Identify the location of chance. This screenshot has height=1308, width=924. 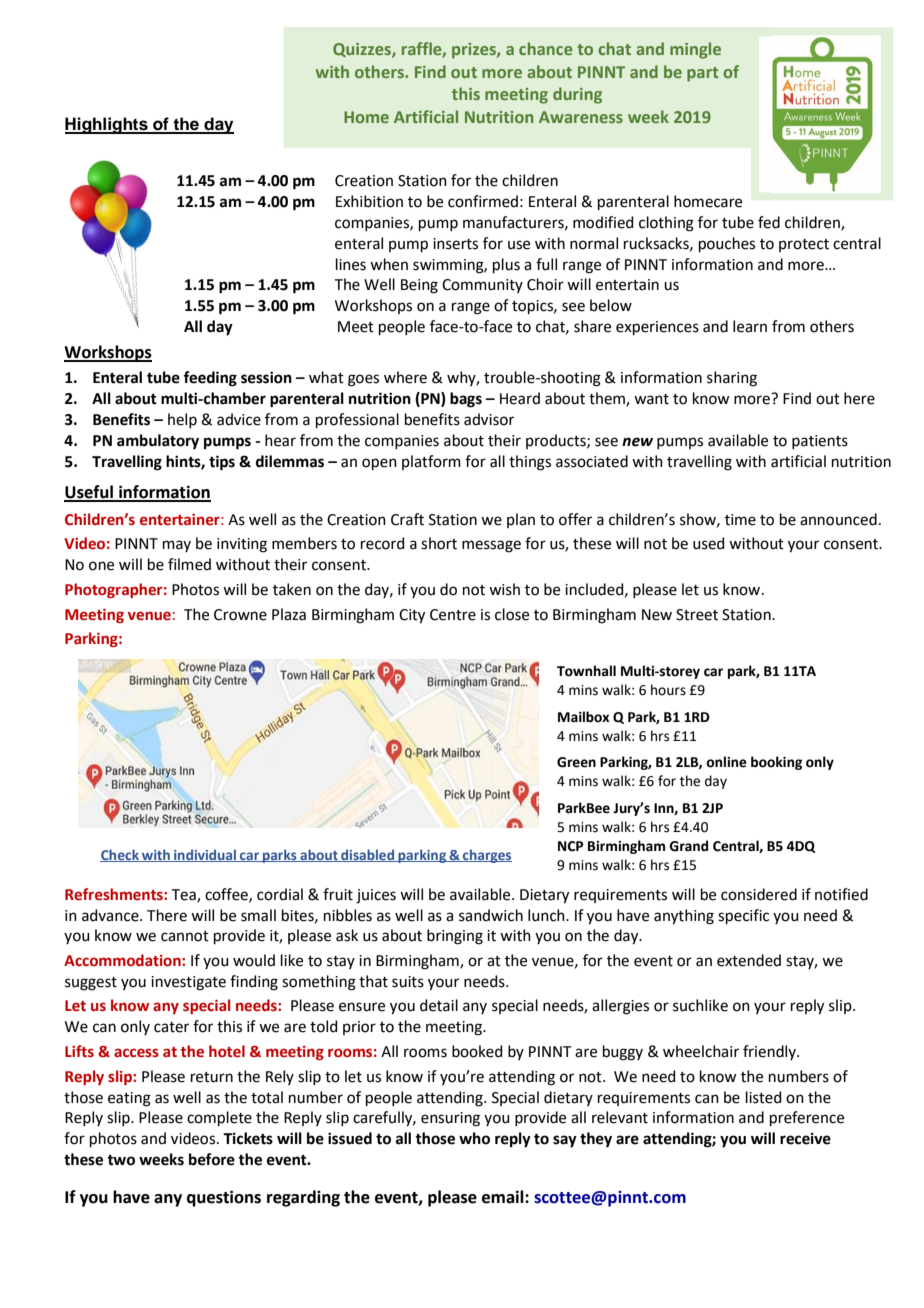
(545, 48).
